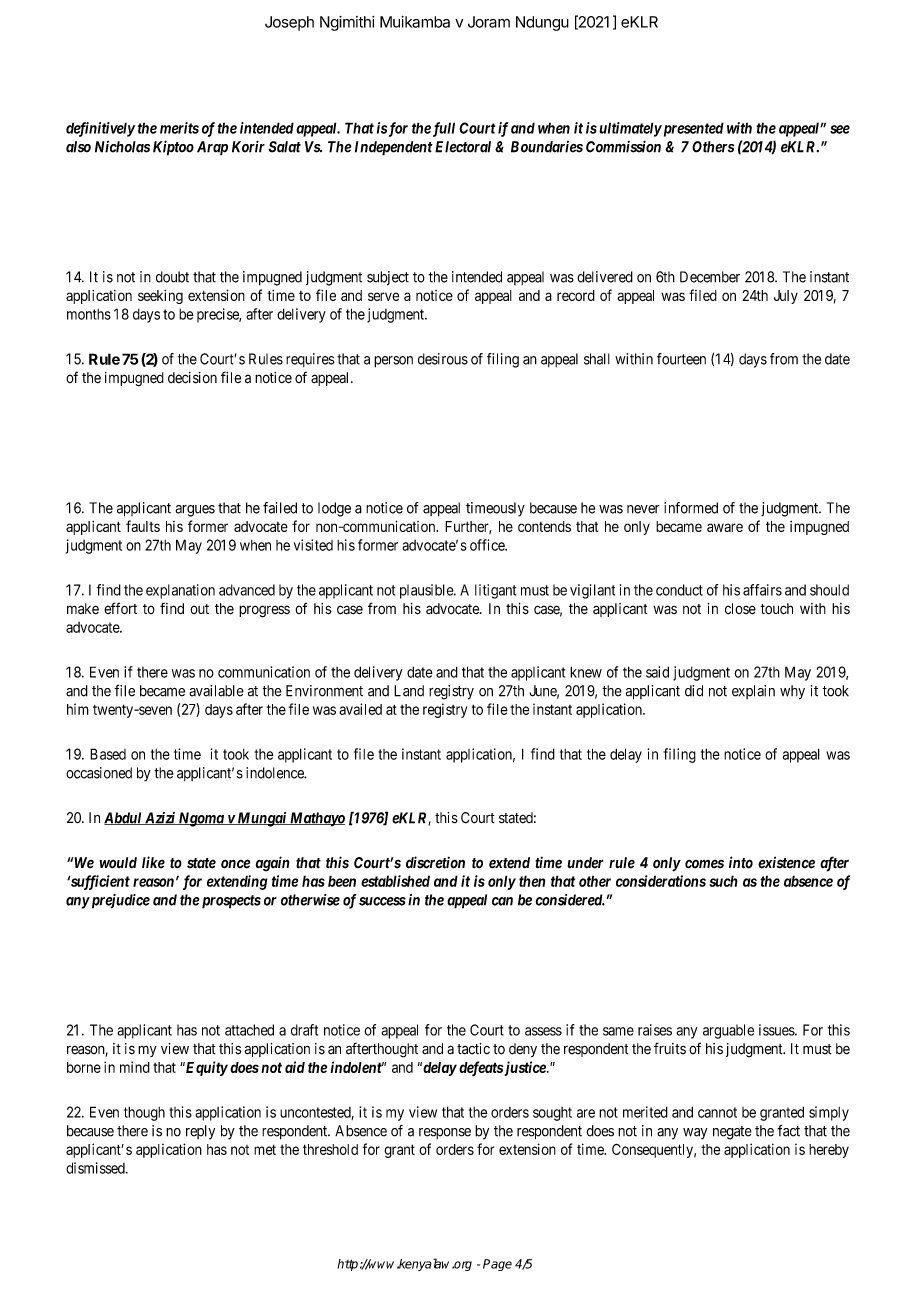 This image has height=1308, width=924. Describe the element at coordinates (443, 359) in the image. I see `desirous` at that location.
